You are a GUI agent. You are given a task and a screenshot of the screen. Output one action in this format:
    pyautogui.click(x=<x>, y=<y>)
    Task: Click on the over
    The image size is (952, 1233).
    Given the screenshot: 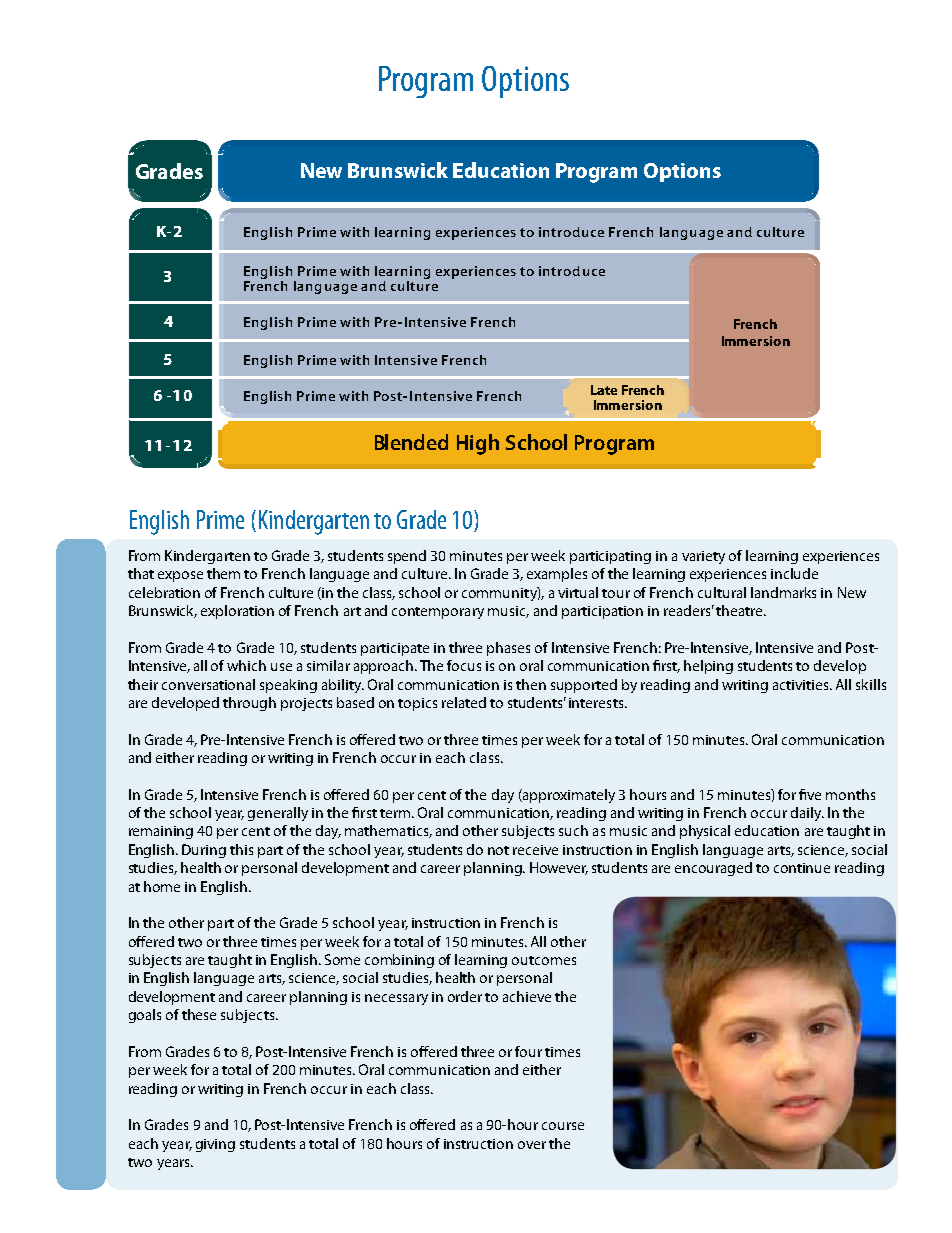 What is the action you would take?
    pyautogui.click(x=532, y=1145)
